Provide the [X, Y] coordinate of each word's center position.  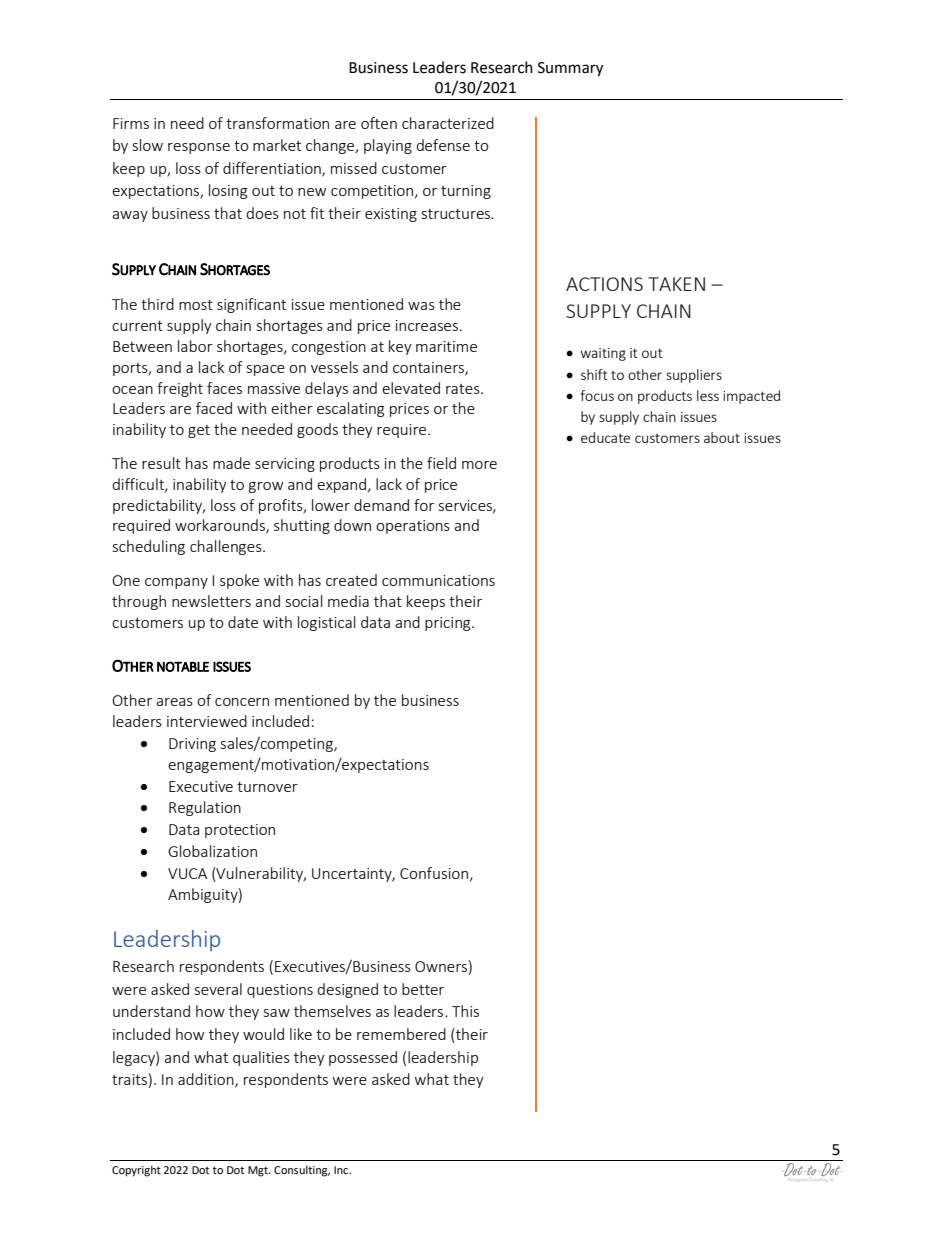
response [199, 148]
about [722, 437]
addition [207, 1080]
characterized [448, 123]
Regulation [205, 808]
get [199, 431]
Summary [570, 69]
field [441, 463]
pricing [449, 624]
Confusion [435, 874]
